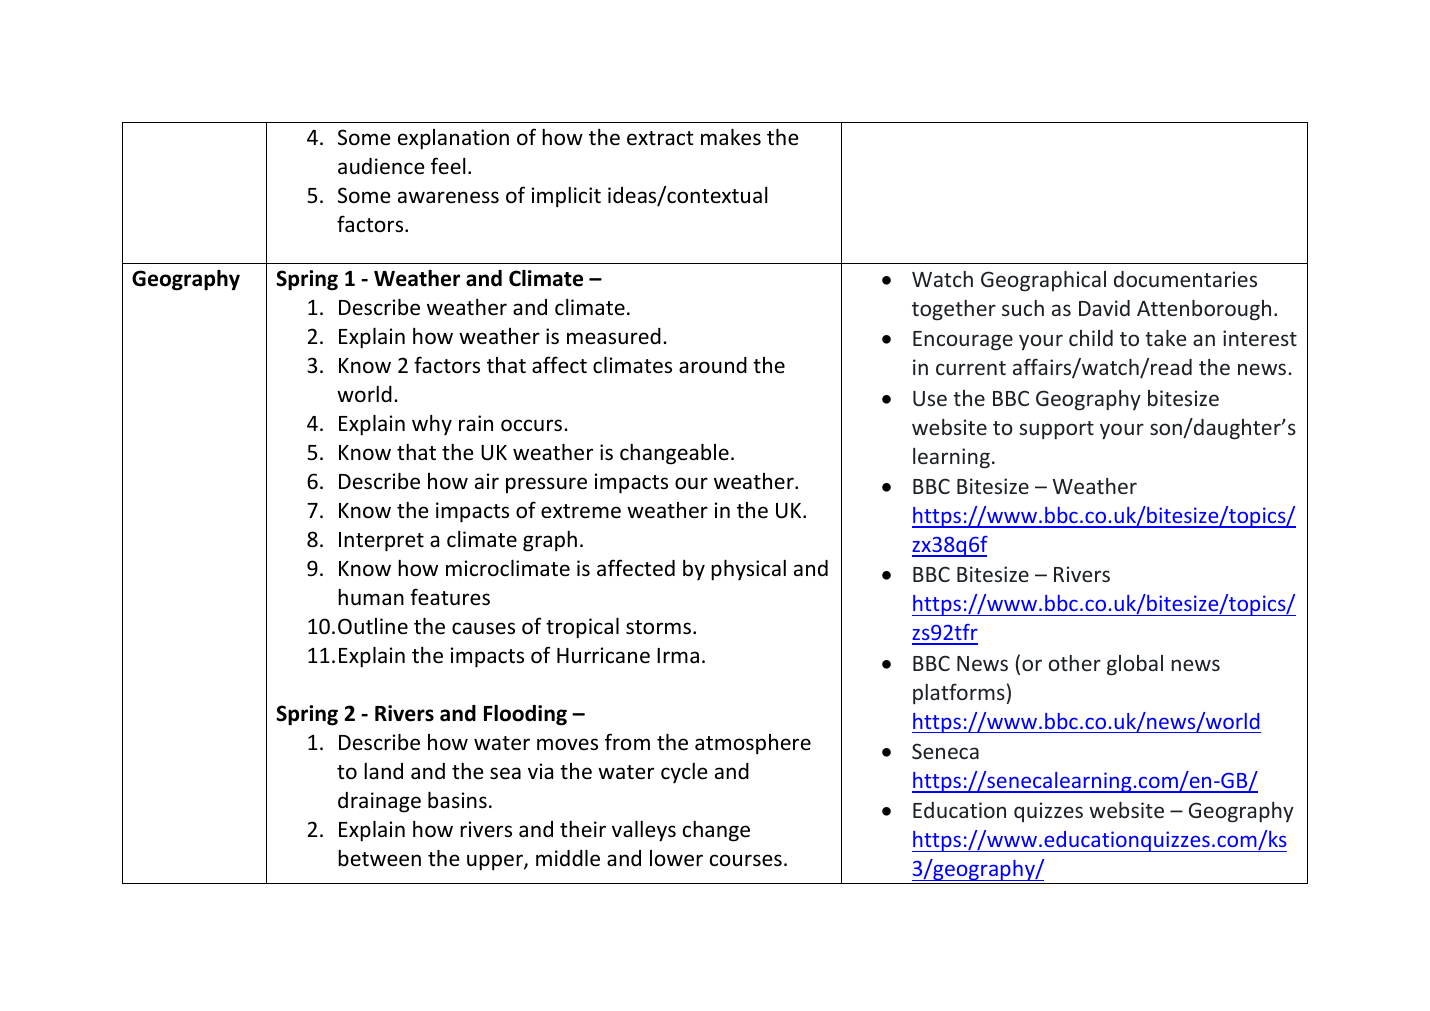  Describe the element at coordinates (448, 165) in the screenshot. I see `feel` at that location.
